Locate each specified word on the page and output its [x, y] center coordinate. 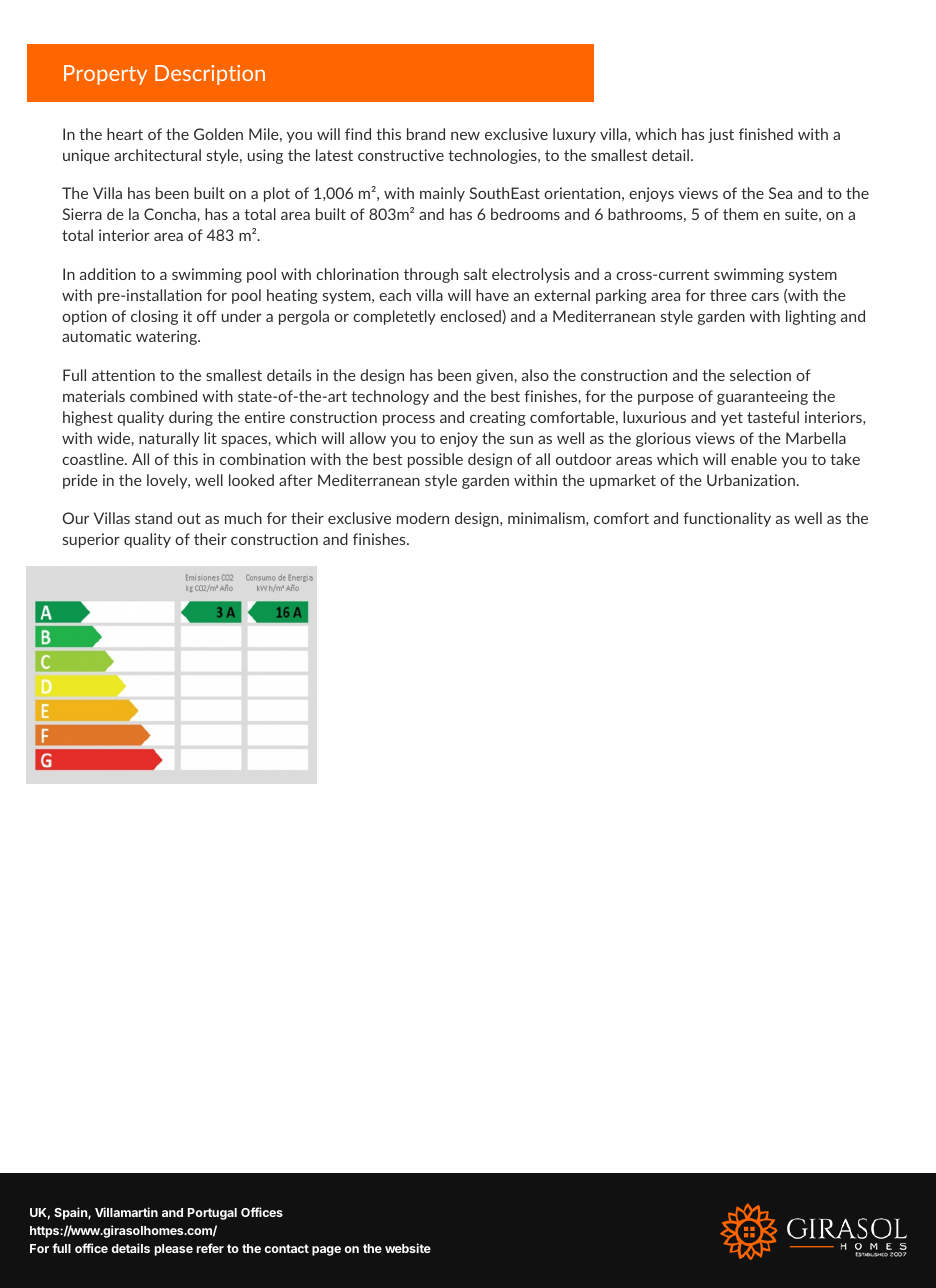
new [465, 136]
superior [91, 540]
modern [423, 518]
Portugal [212, 1214]
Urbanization [752, 480]
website [408, 1248]
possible [435, 460]
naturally [169, 439]
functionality [727, 519]
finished [766, 134]
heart [125, 134]
